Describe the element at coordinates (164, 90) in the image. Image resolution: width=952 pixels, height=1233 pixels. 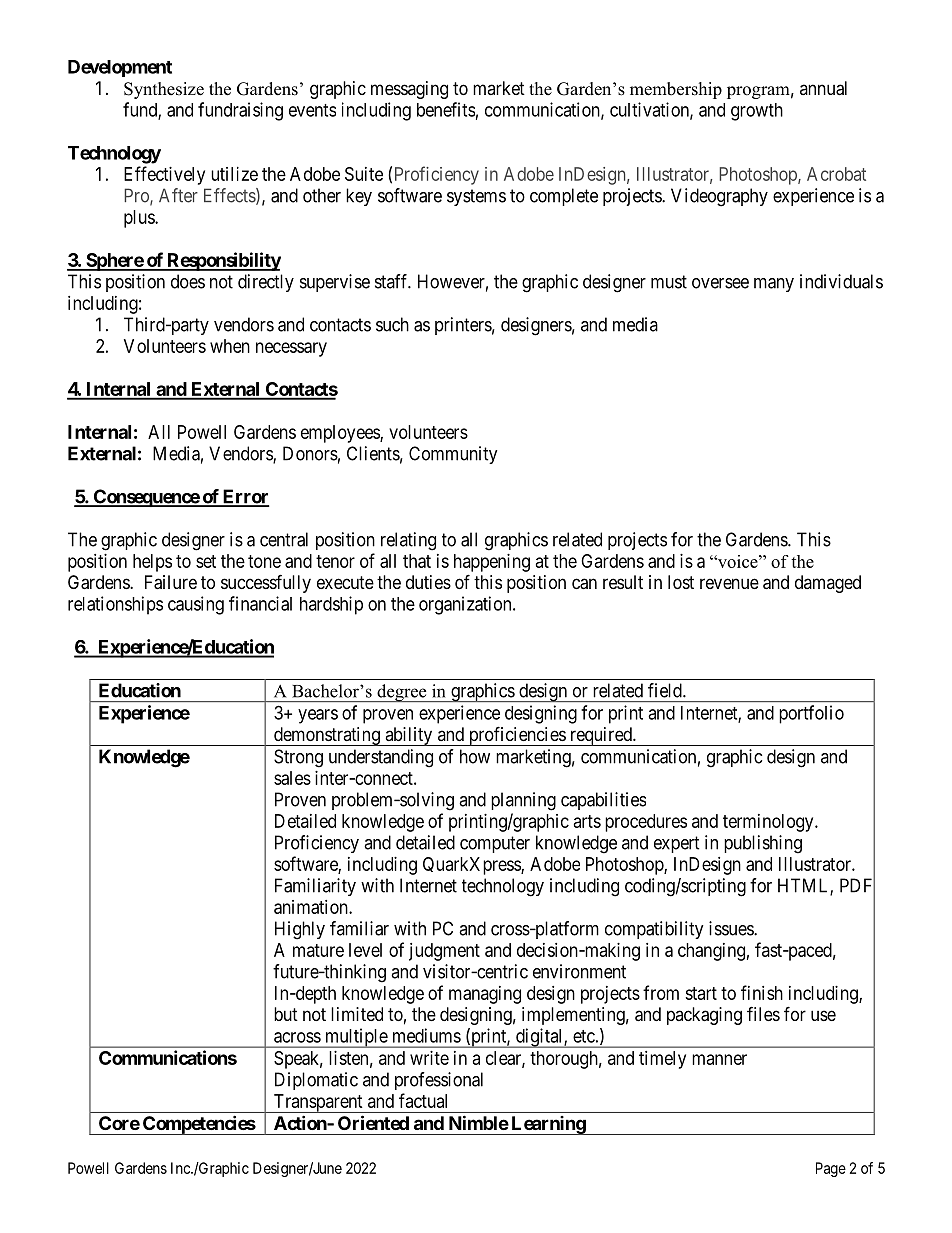
I see `Synthesize` at that location.
